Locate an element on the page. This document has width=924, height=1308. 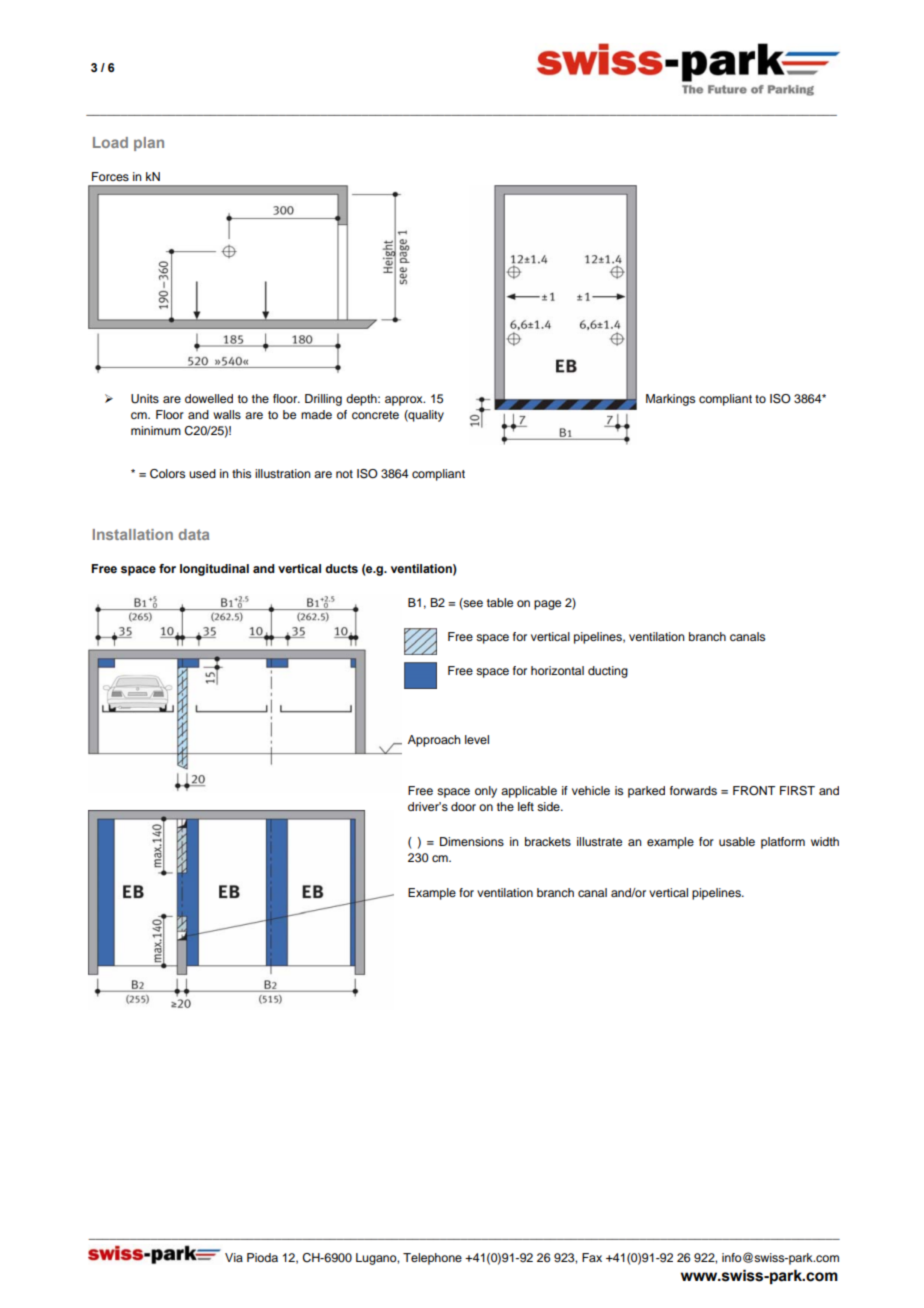
Via is located at coordinates (234, 1257).
